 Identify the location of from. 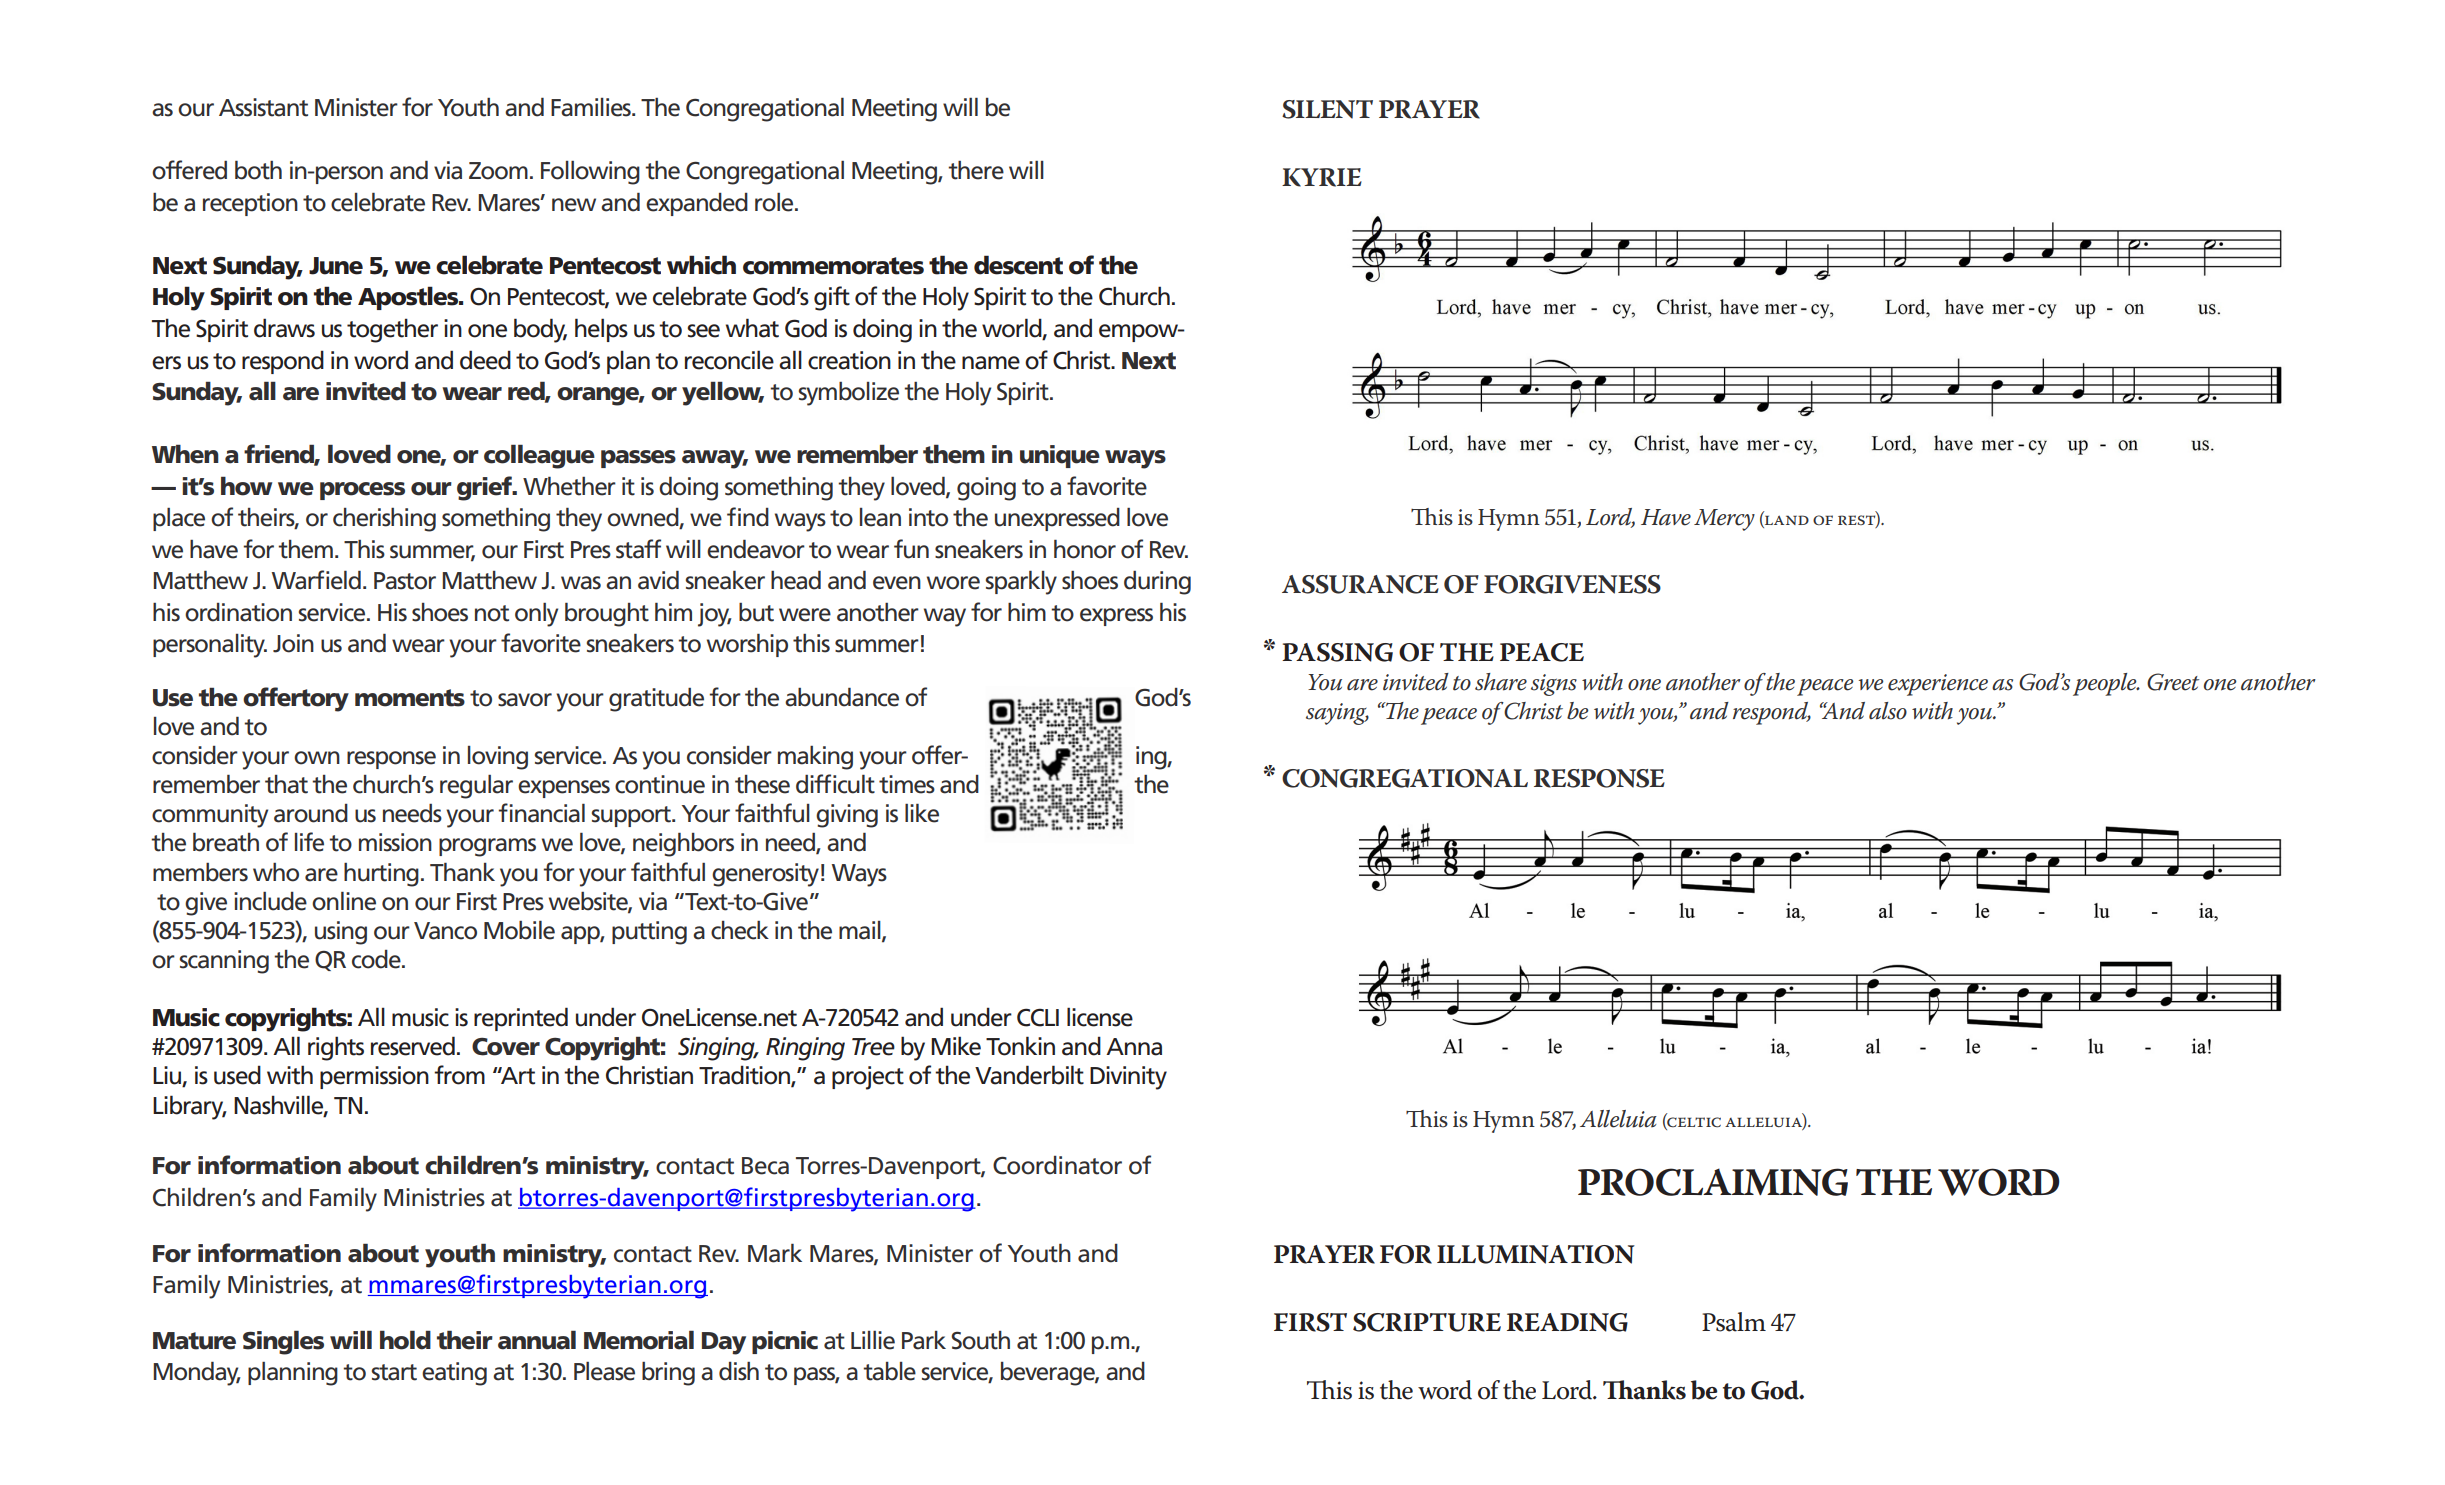
(459, 1075).
